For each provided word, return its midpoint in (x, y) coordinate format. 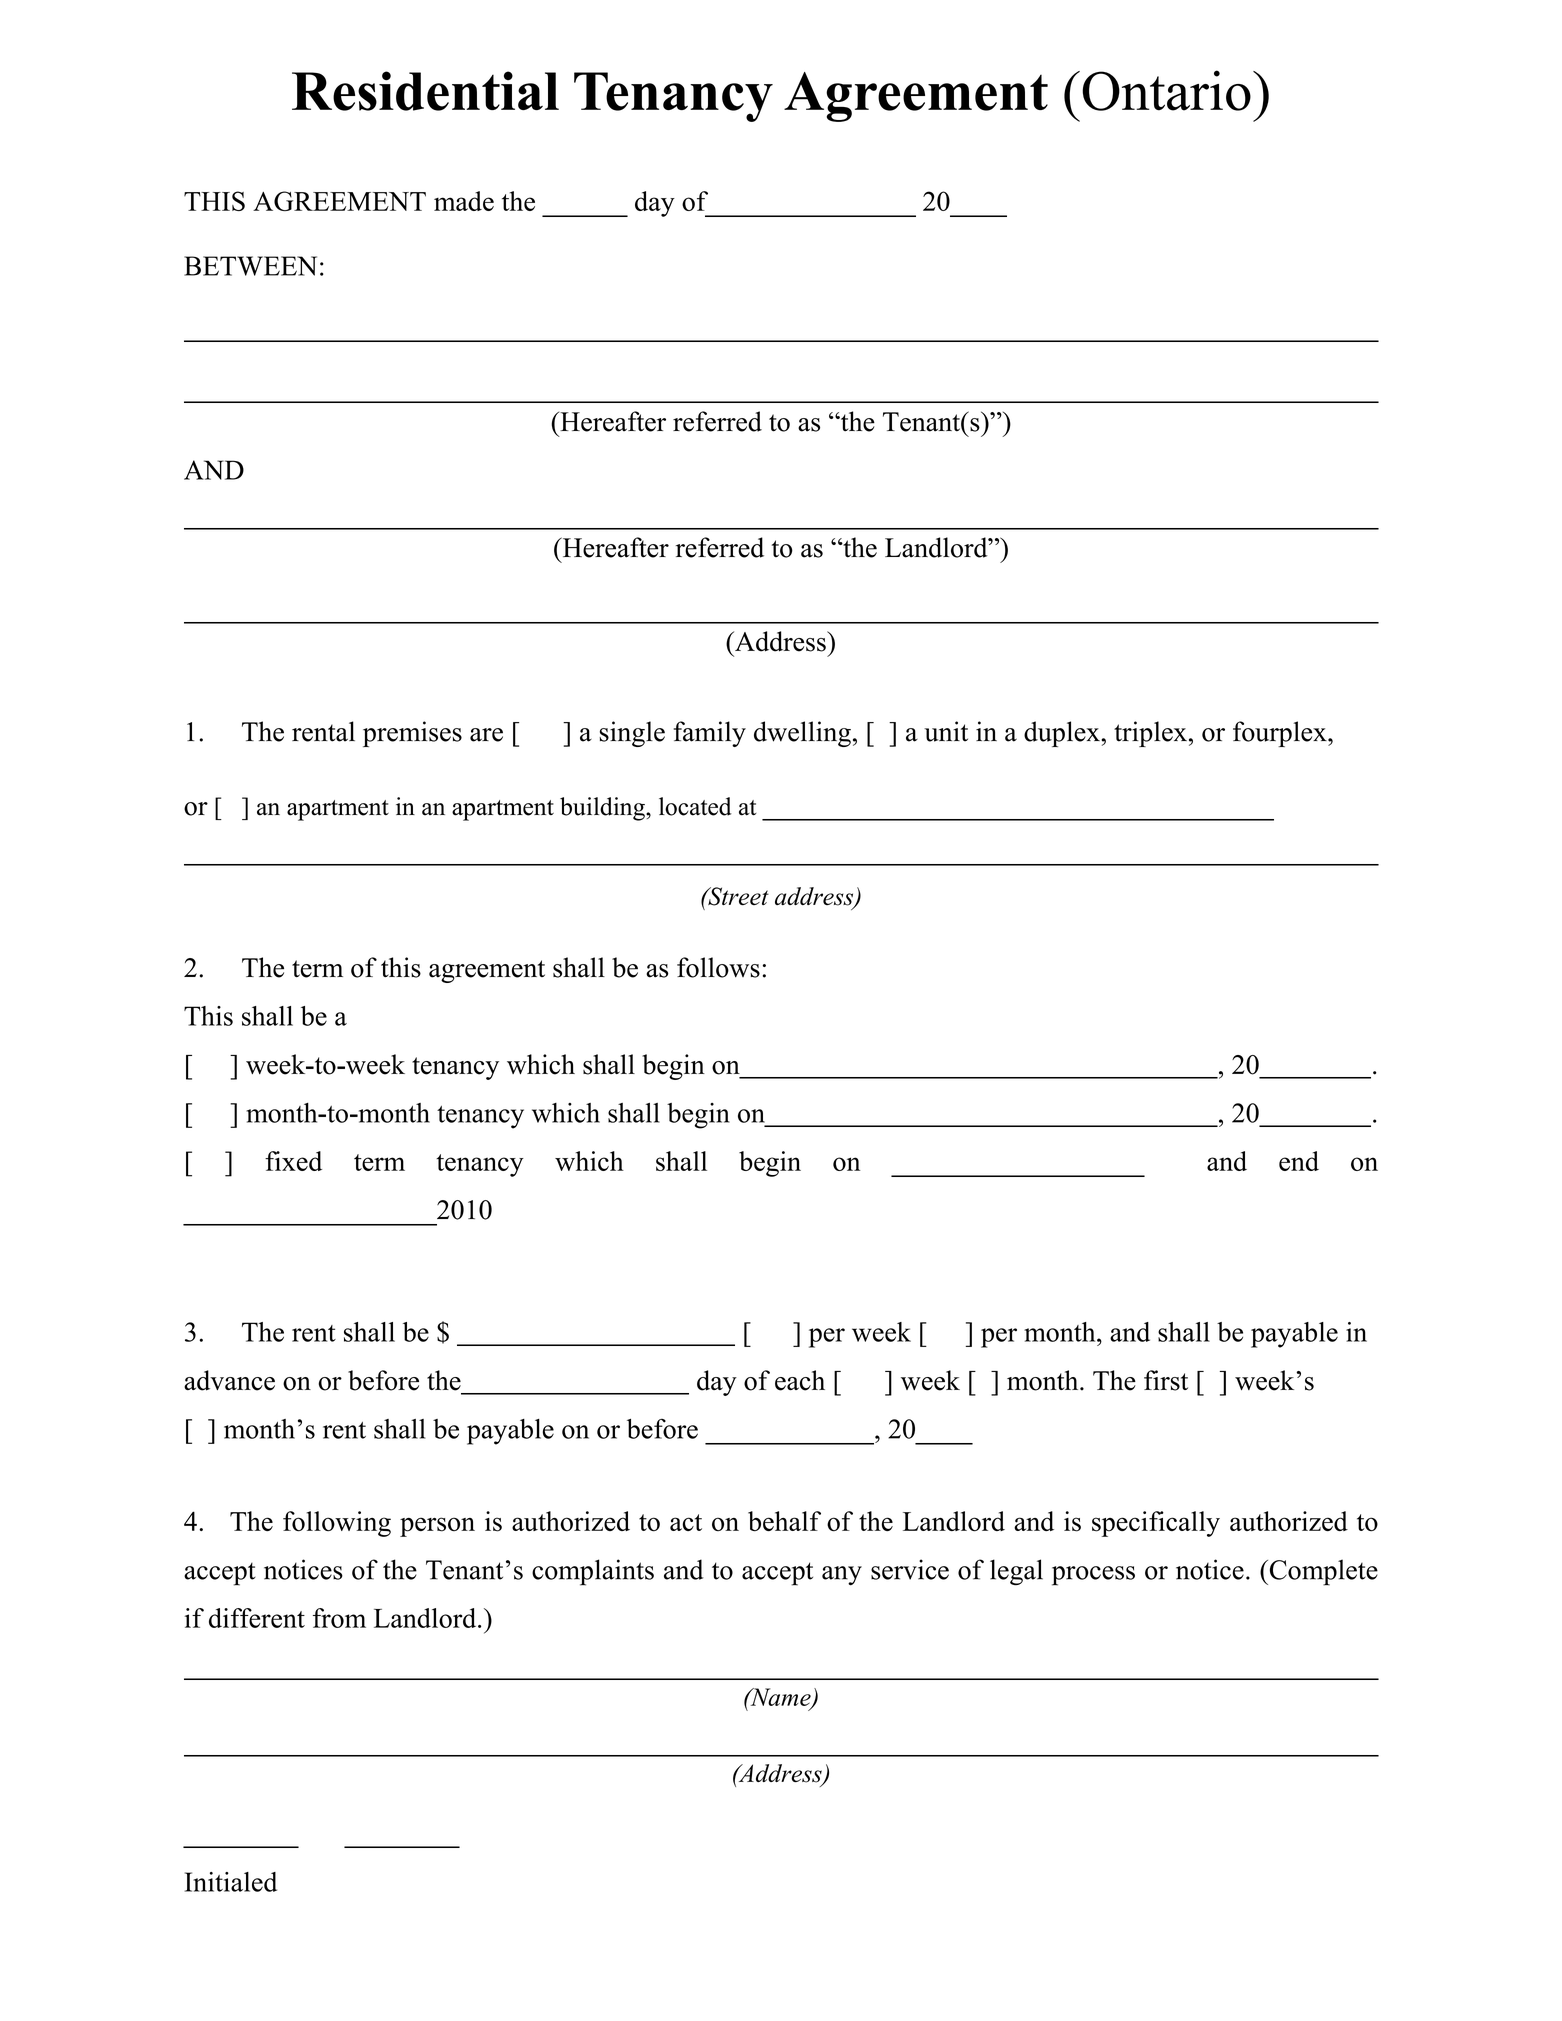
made (464, 201)
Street (737, 896)
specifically (1156, 1524)
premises (412, 734)
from (339, 1618)
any (842, 1576)
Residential (425, 91)
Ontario (1166, 90)
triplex (1150, 734)
